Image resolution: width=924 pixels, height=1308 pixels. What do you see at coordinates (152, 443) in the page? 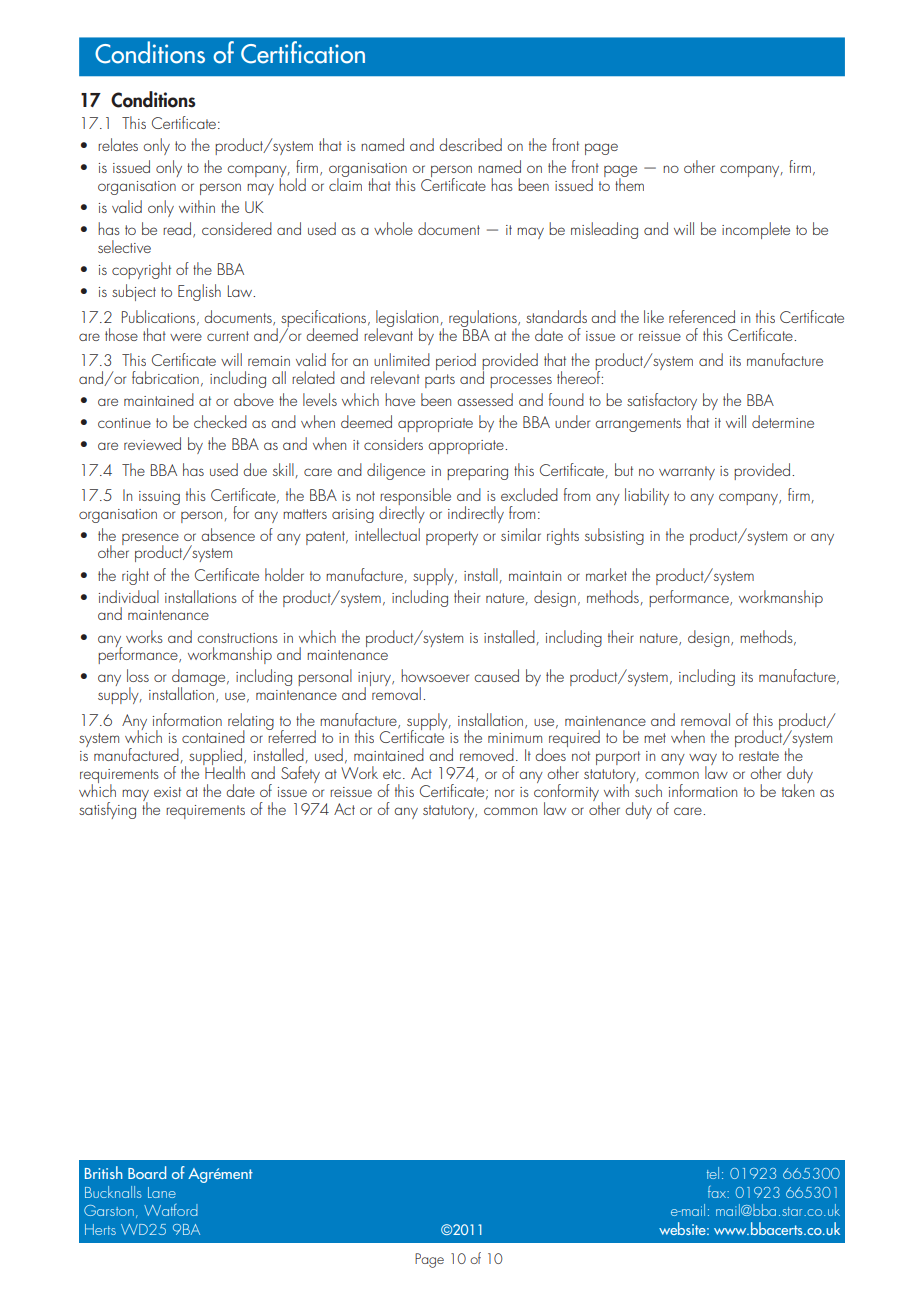
I see `reviewed` at bounding box center [152, 443].
